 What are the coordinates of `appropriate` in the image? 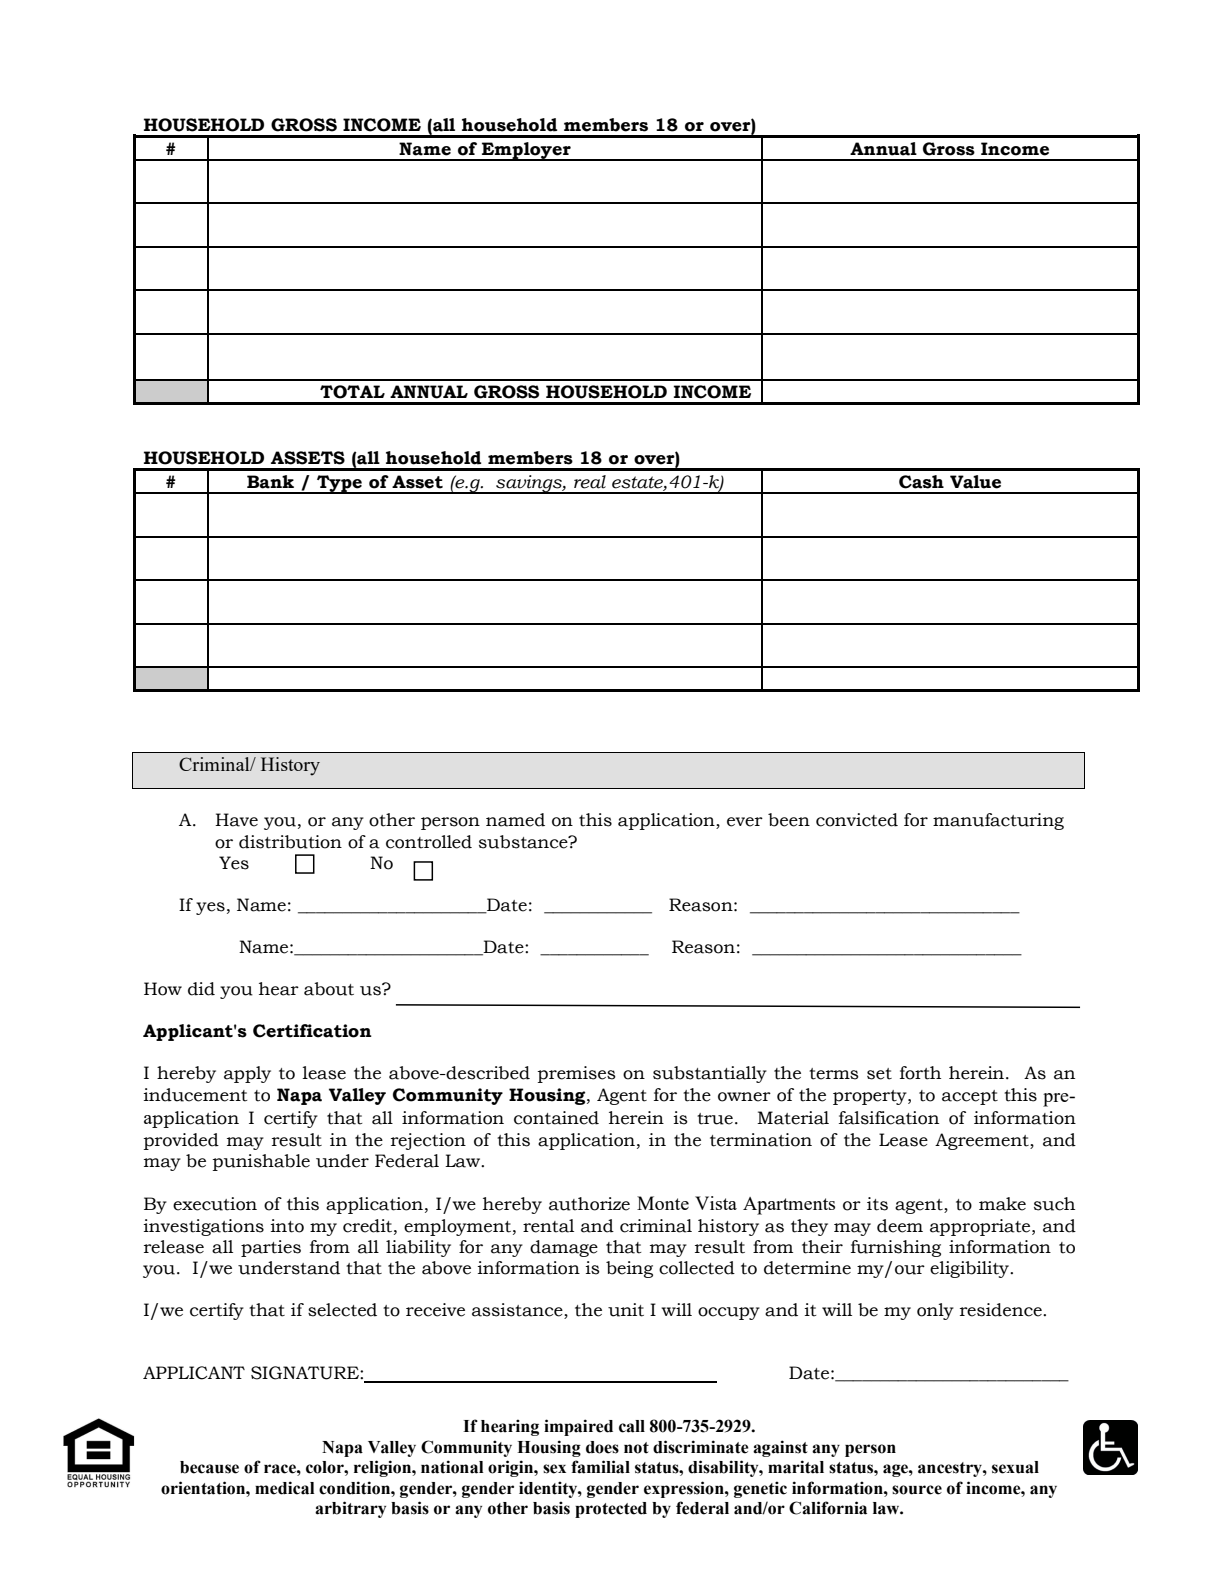 It's located at (981, 1227).
